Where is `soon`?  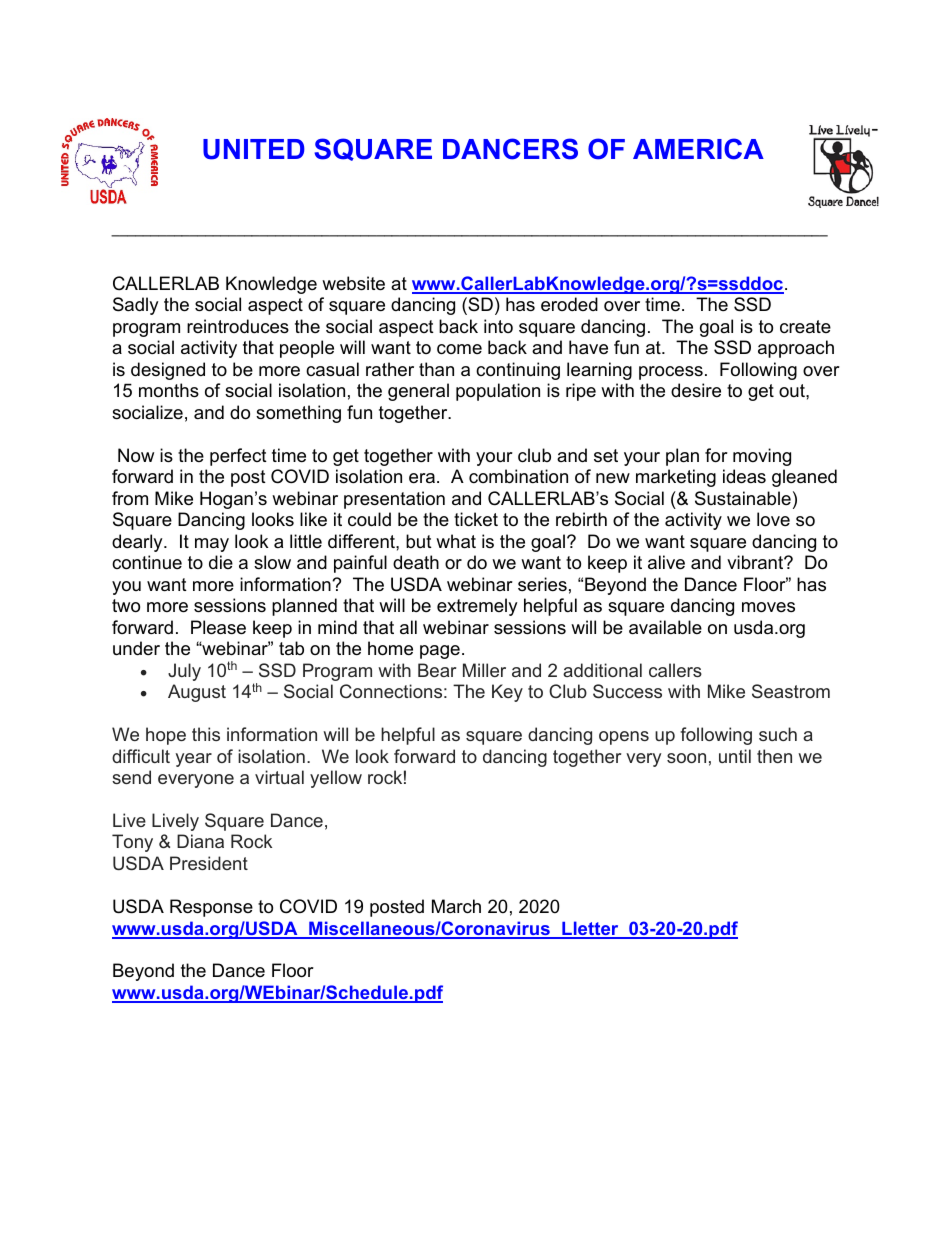
soon is located at coordinates (686, 758).
